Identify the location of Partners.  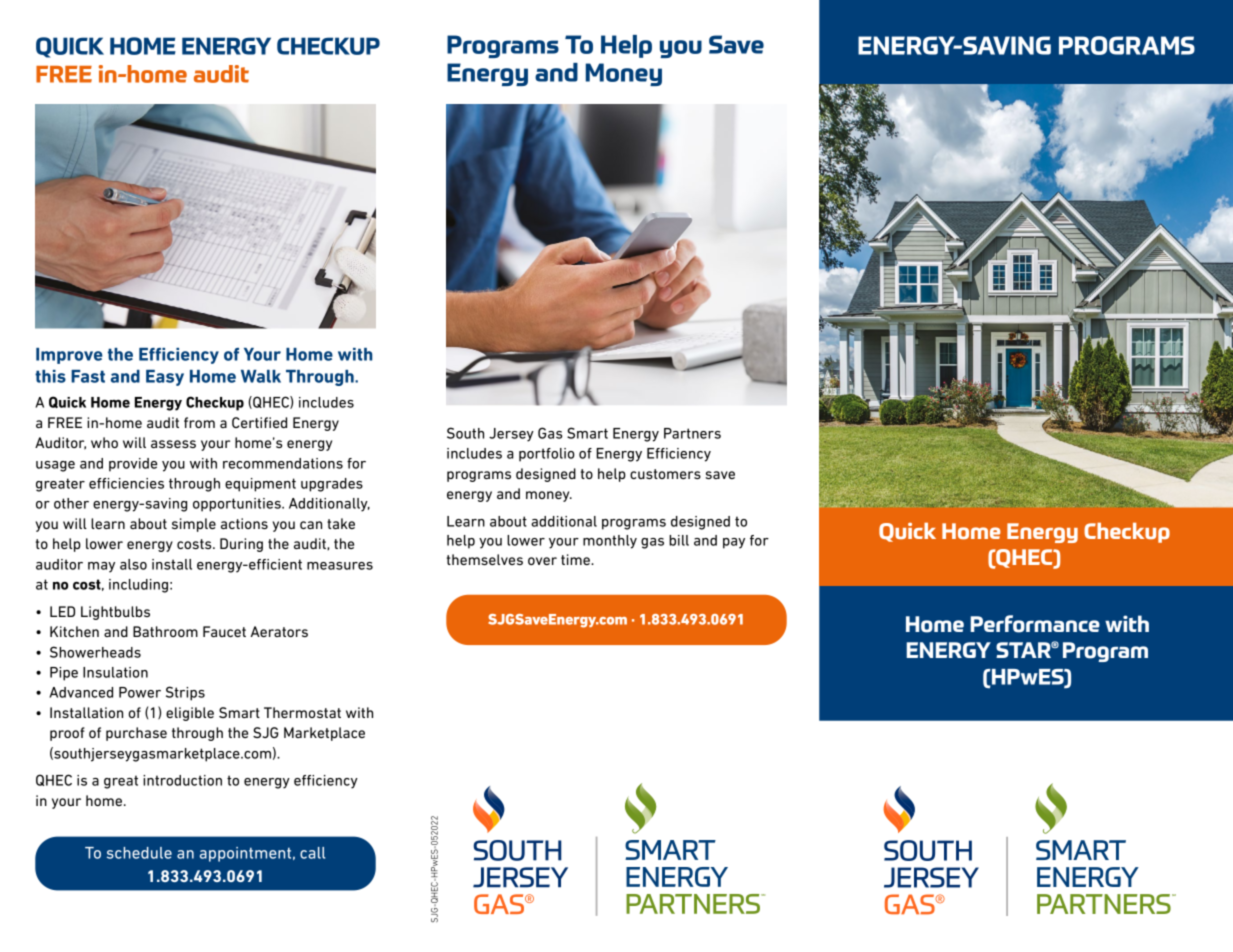
(692, 433).
